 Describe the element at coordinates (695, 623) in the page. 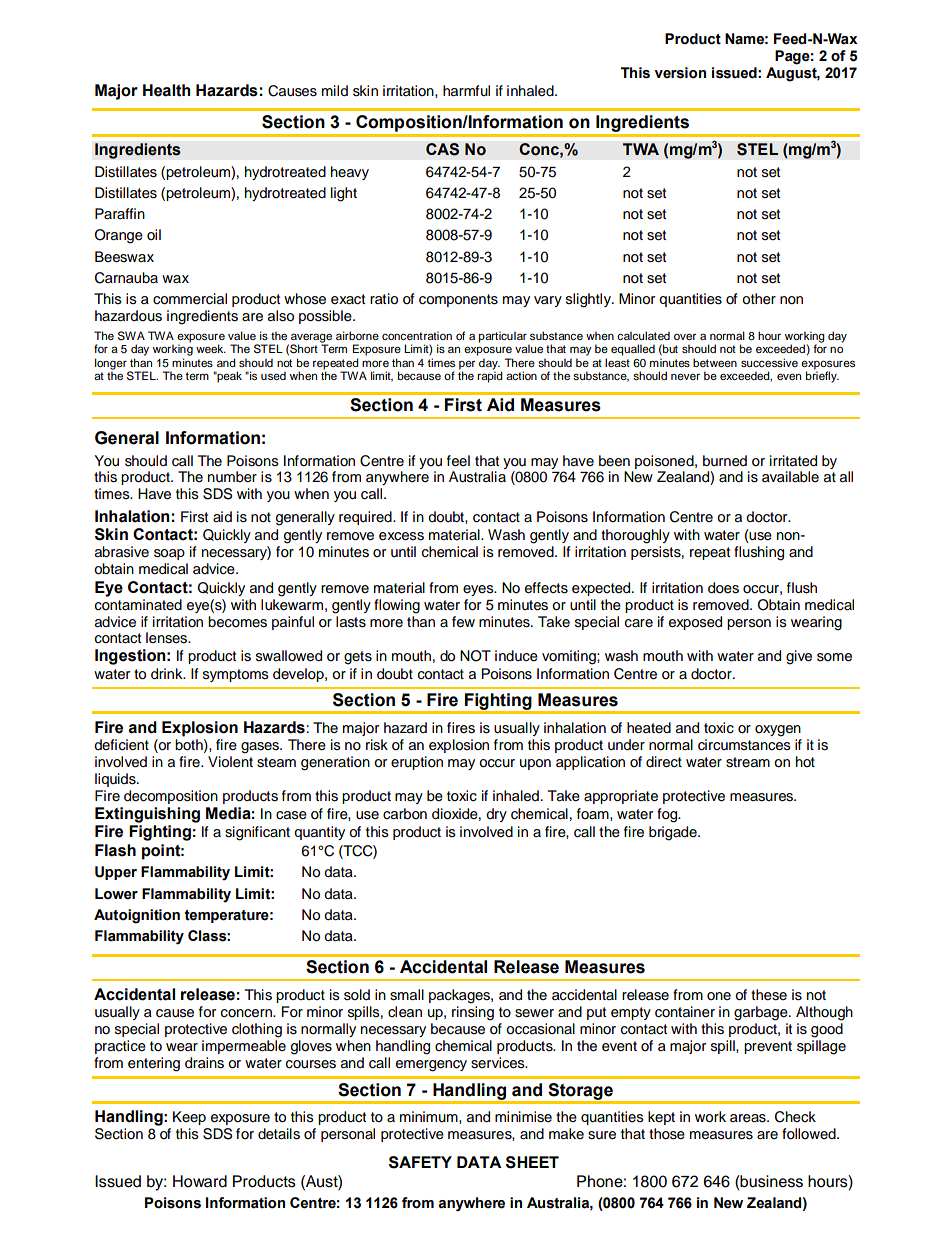

I see `exposed` at that location.
